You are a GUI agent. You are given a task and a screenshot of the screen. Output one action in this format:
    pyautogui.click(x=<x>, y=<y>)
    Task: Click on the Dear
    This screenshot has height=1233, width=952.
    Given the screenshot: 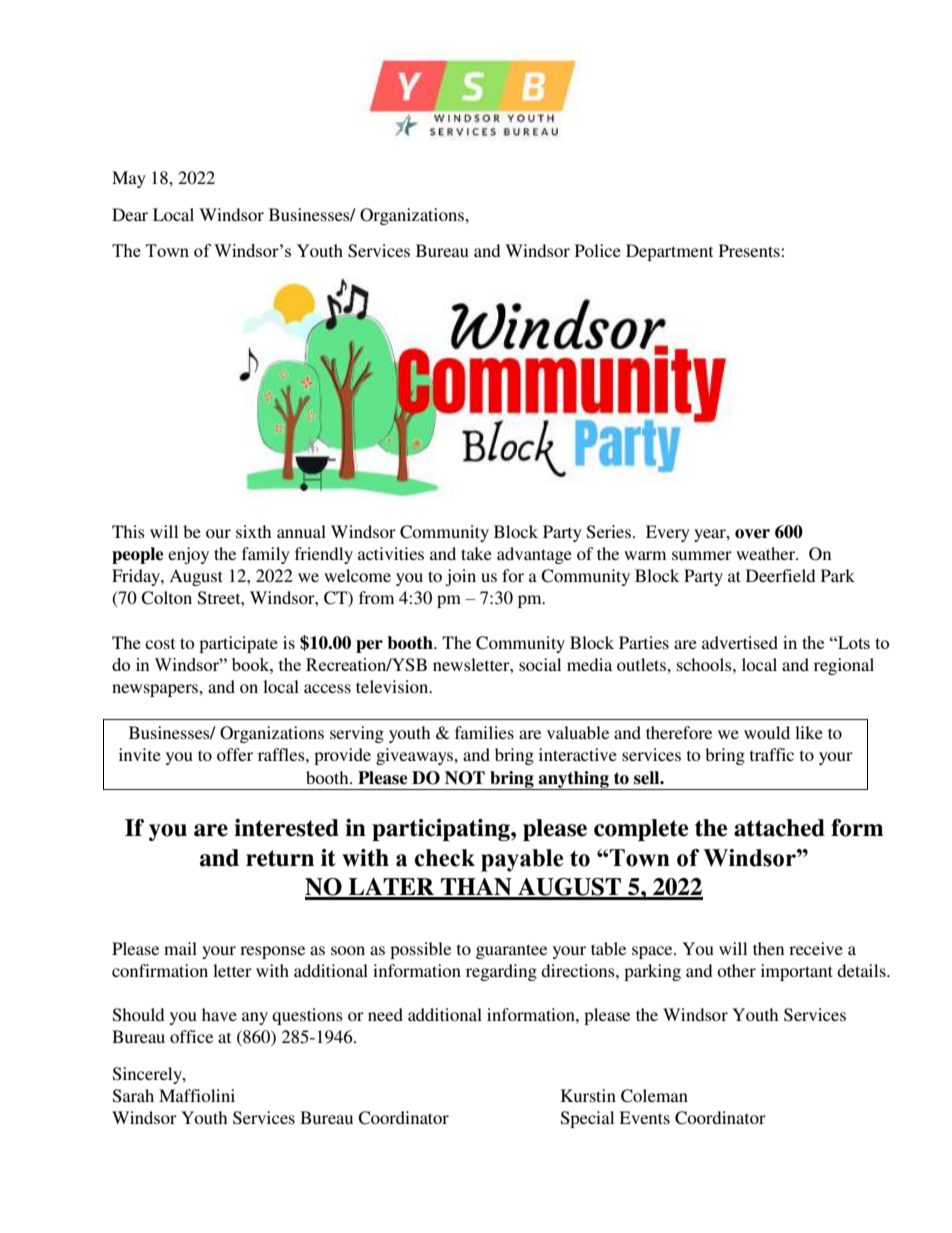 What is the action you would take?
    pyautogui.click(x=130, y=214)
